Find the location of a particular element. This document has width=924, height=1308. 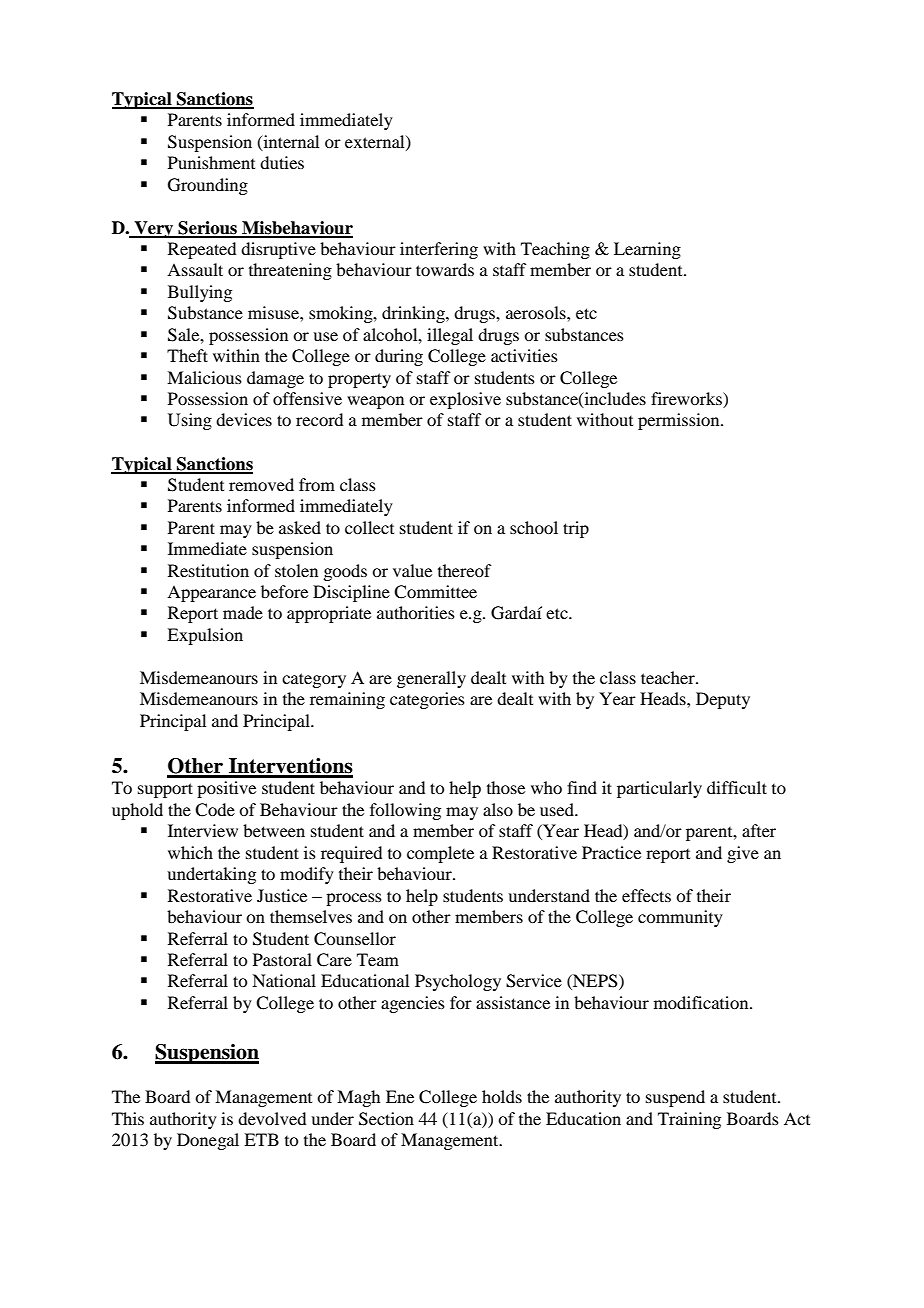

permission is located at coordinates (680, 421).
